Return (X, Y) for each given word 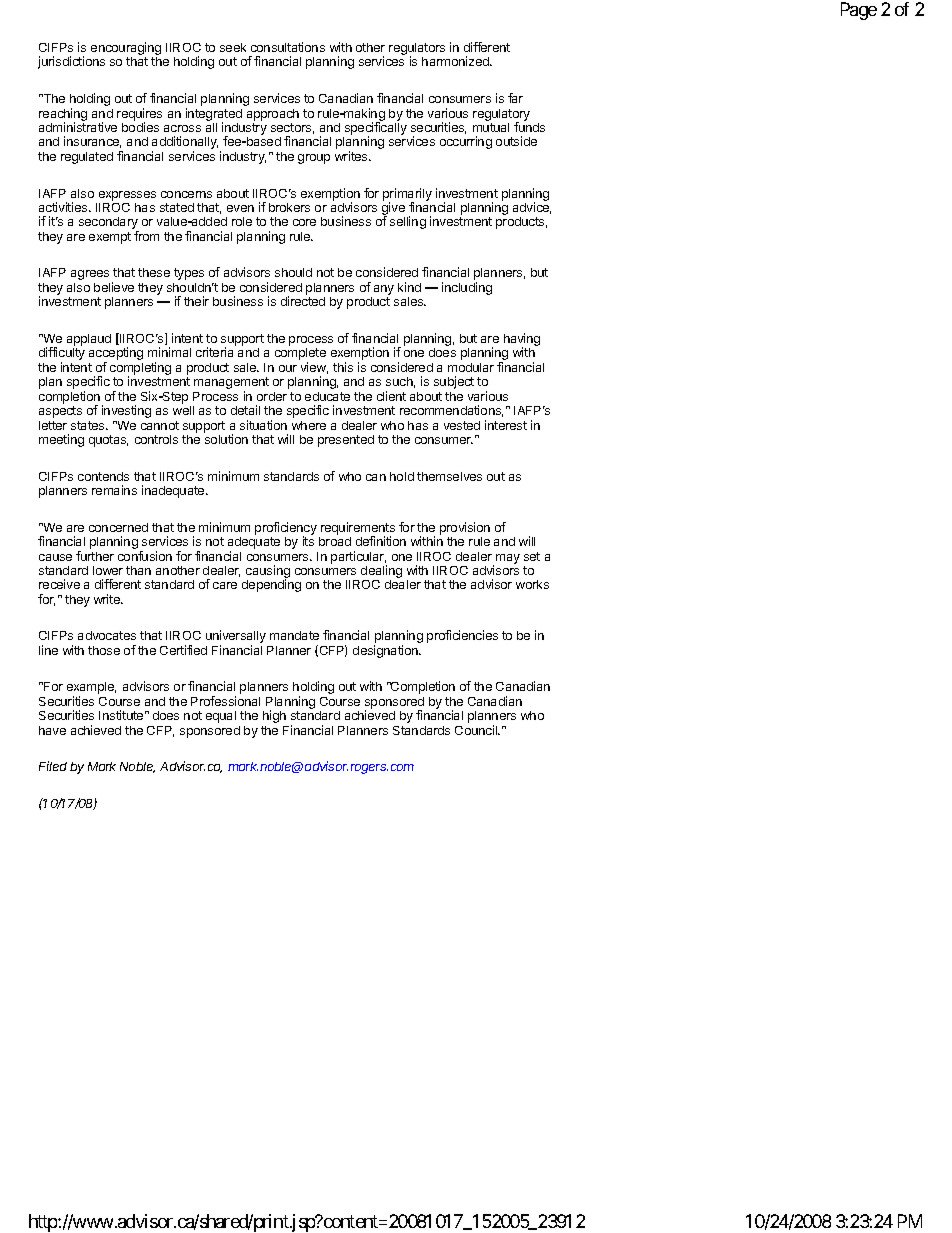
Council (477, 730)
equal (221, 717)
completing (140, 370)
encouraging (126, 50)
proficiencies (462, 636)
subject (454, 382)
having (522, 341)
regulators (417, 50)
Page (859, 11)
